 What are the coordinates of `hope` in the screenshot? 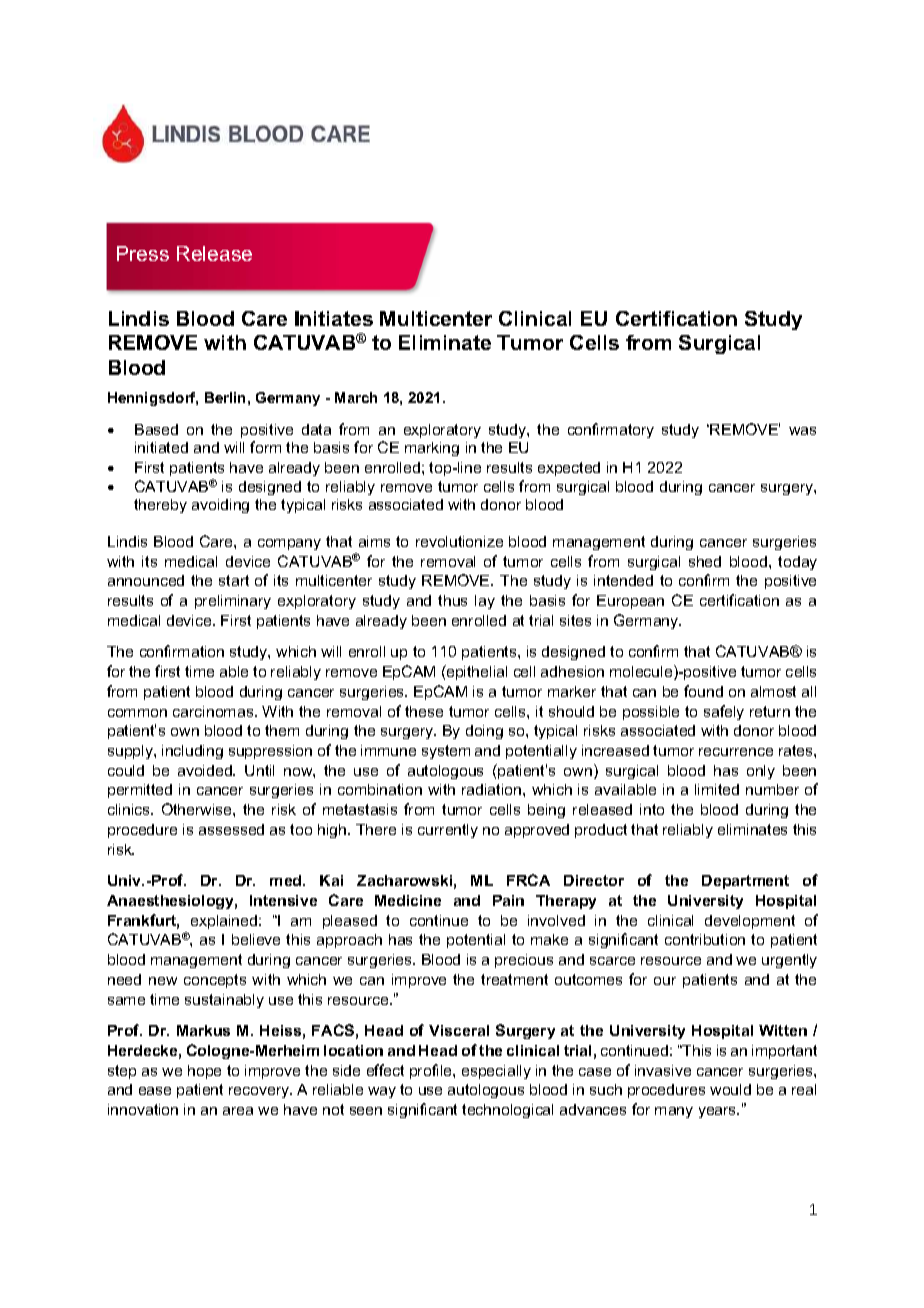 It's located at (204, 1072).
